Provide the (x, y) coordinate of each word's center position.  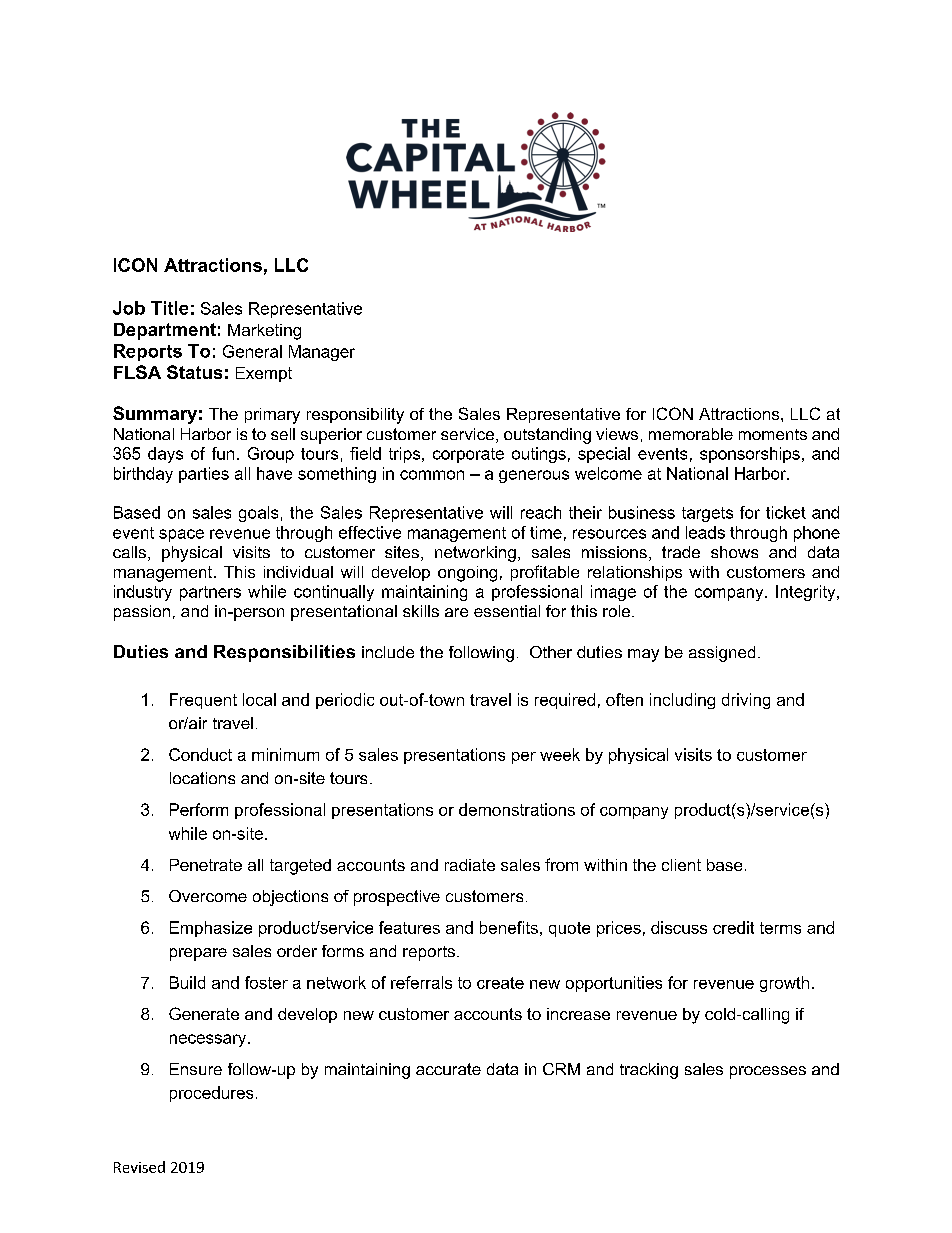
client (681, 865)
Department (165, 331)
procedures (211, 1094)
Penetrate (206, 865)
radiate (470, 865)
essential (507, 611)
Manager (322, 353)
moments (773, 434)
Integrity (807, 593)
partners (210, 593)
